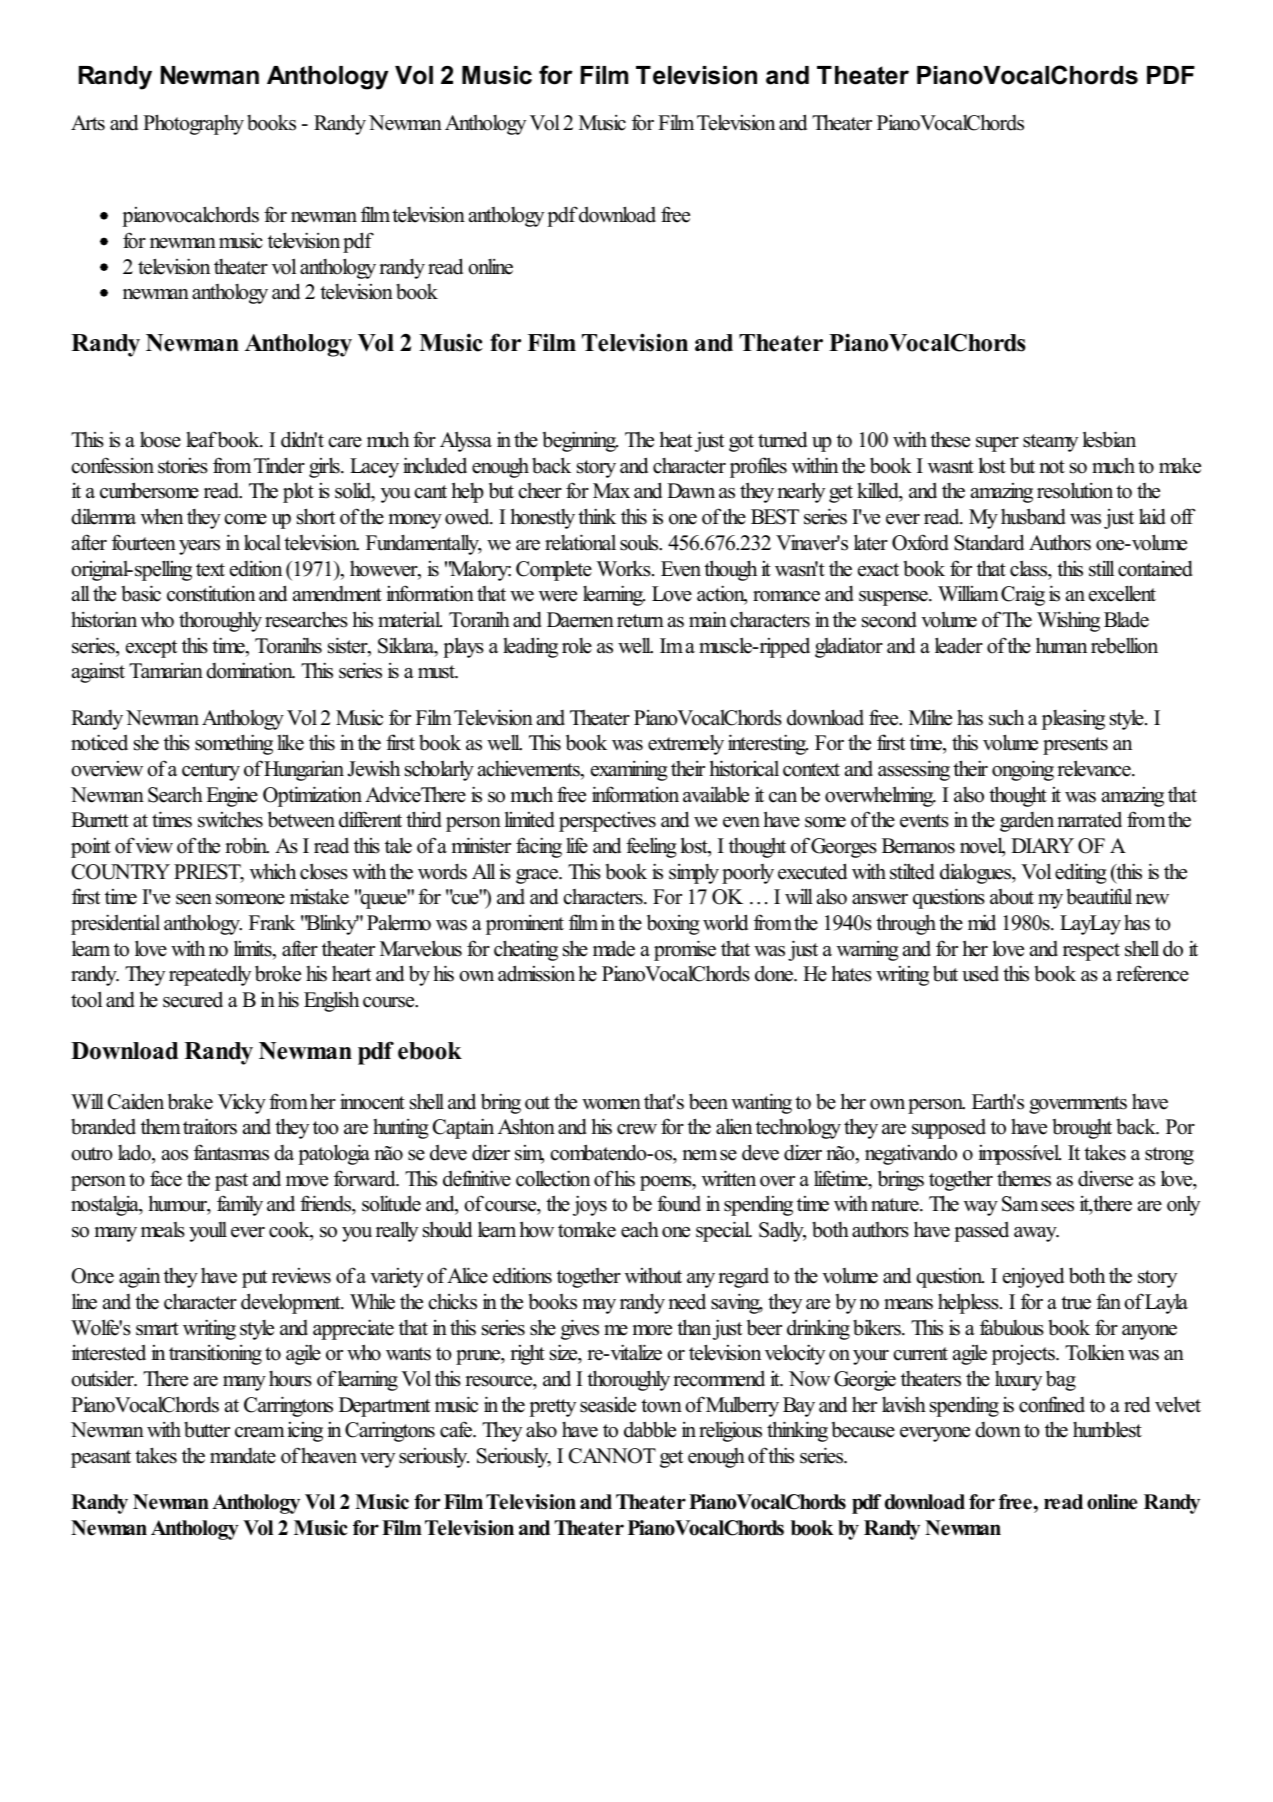 This image has width=1273, height=1802. Describe the element at coordinates (1107, 1429) in the image. I see `humblest` at that location.
